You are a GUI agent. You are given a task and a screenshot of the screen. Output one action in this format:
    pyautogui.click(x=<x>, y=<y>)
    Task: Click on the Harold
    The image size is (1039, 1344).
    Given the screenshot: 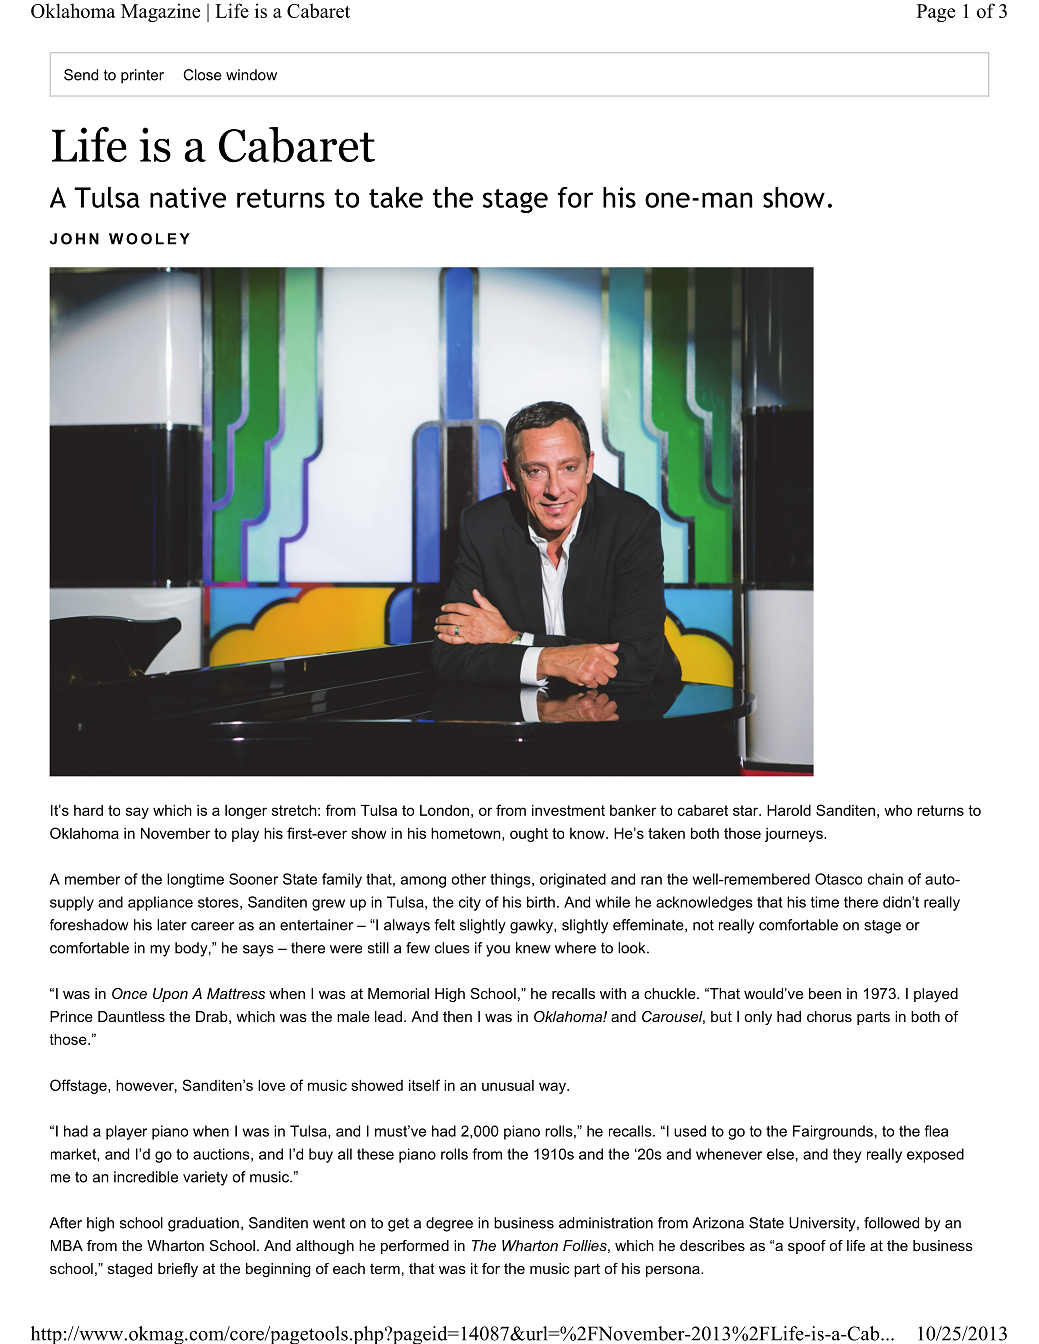 What is the action you would take?
    pyautogui.click(x=789, y=810)
